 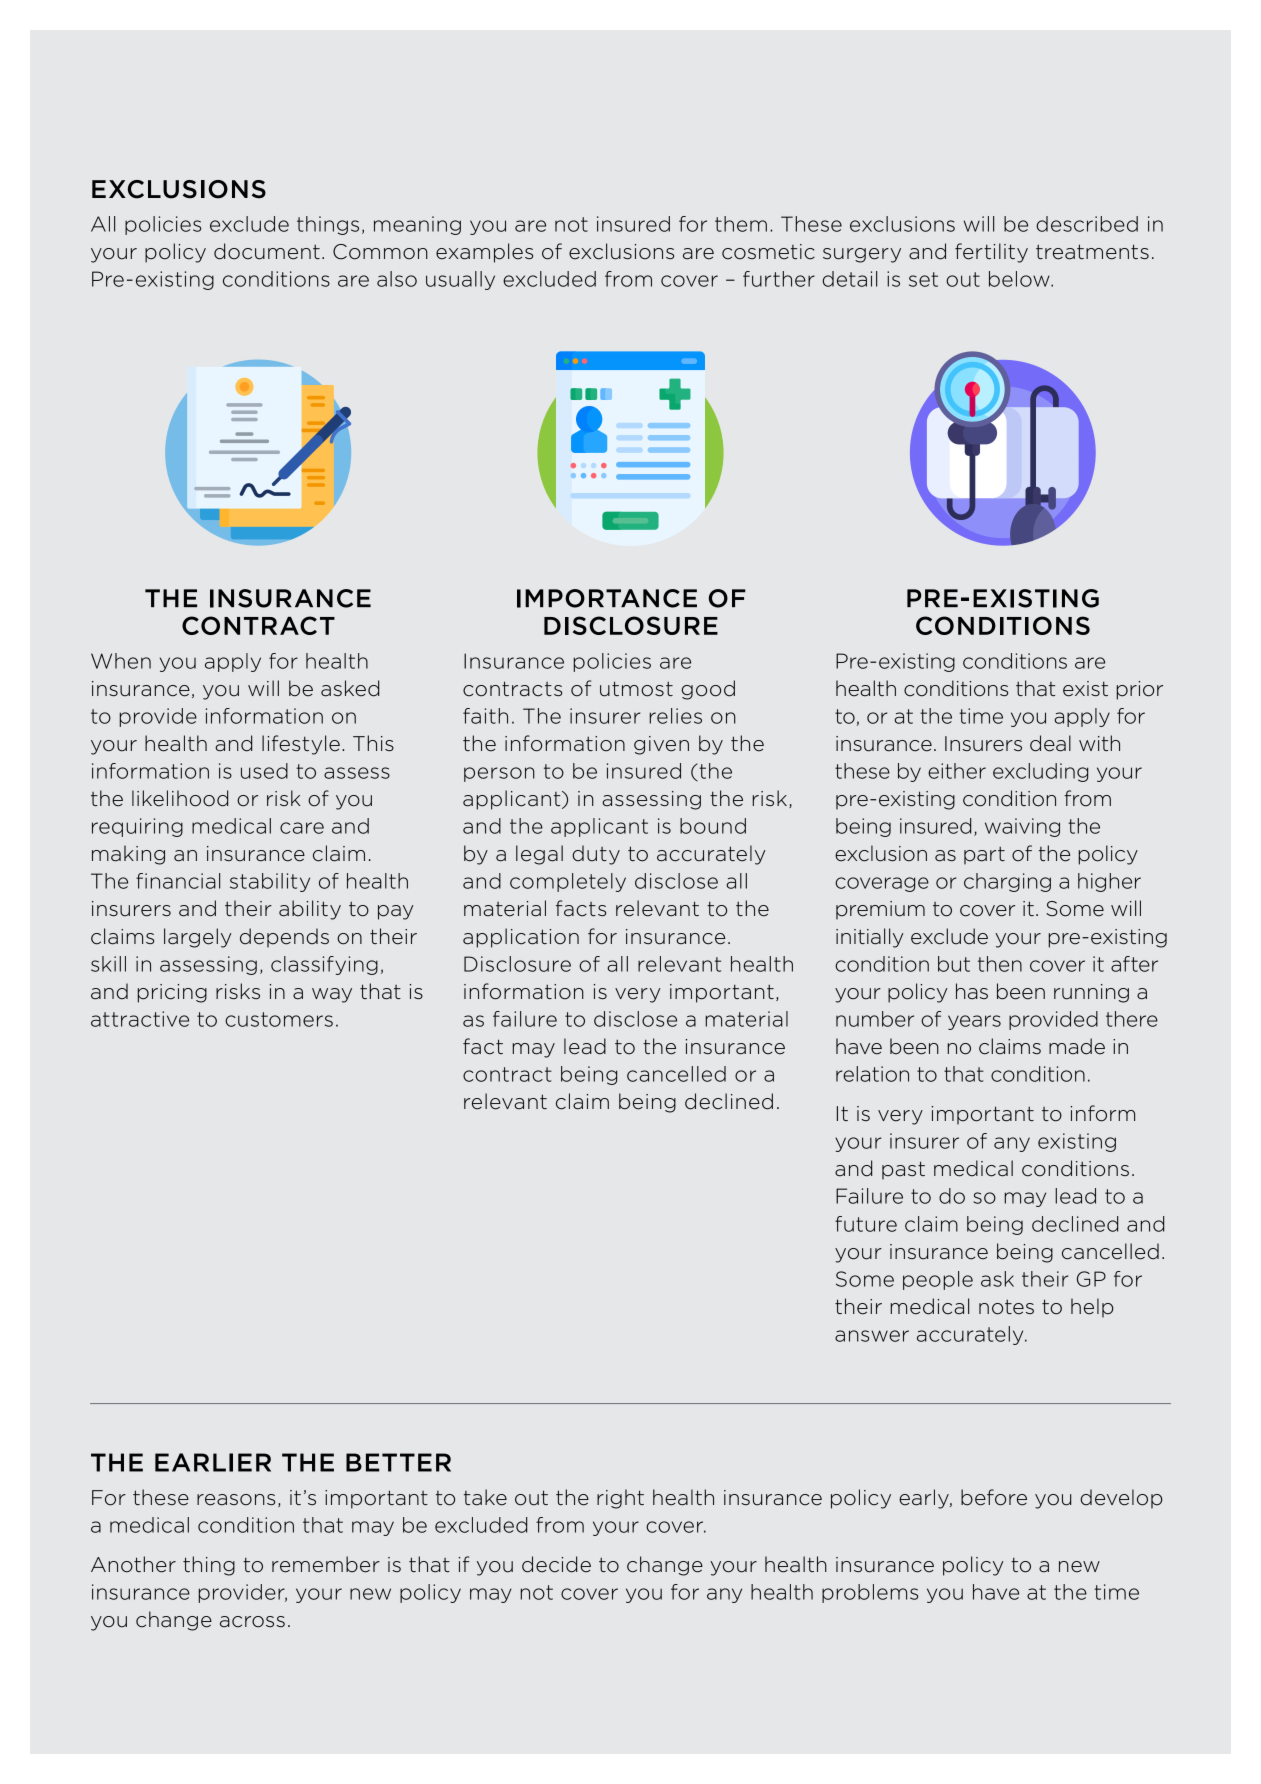 I want to click on them, so click(x=741, y=224).
